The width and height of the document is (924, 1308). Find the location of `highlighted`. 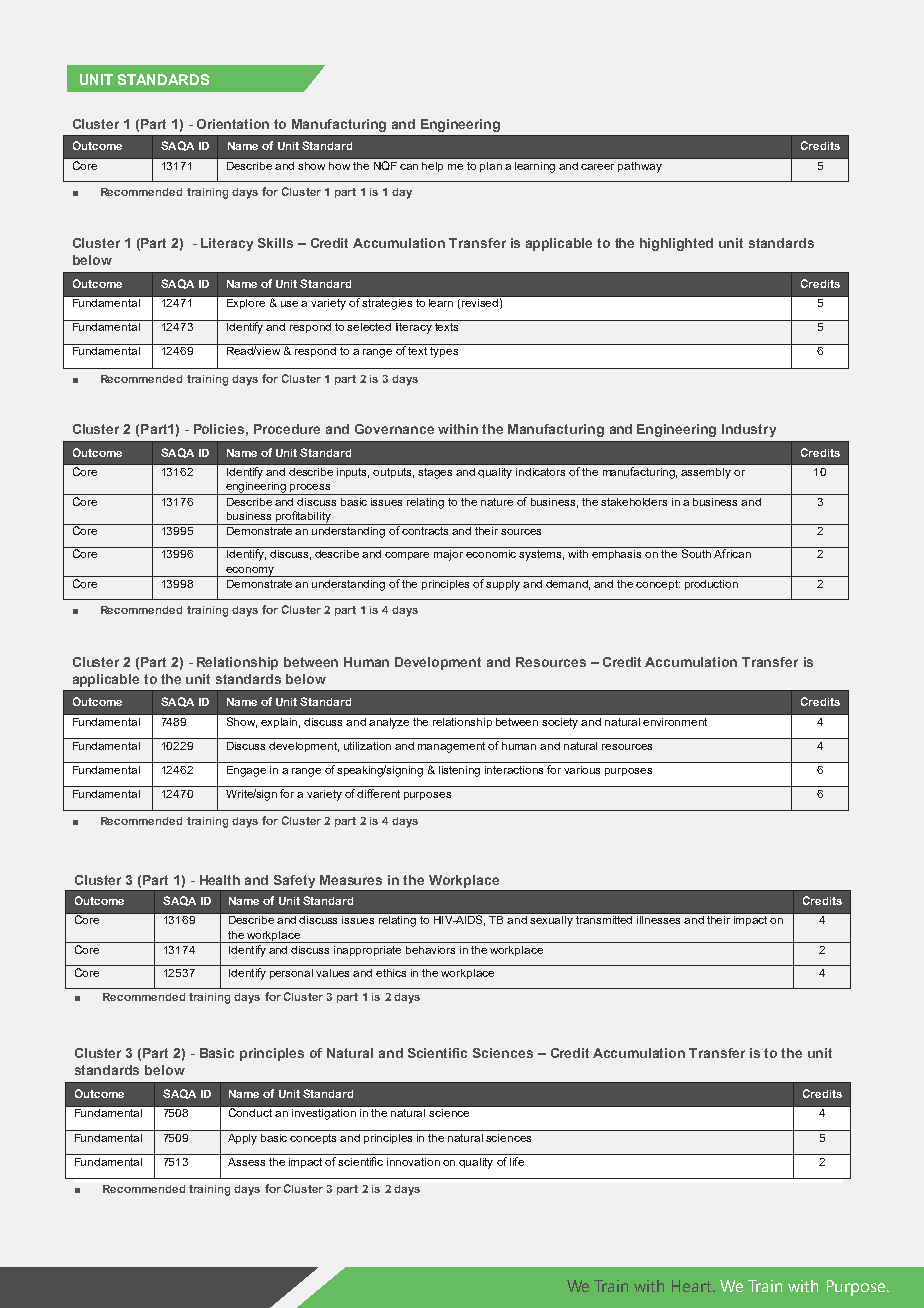

highlighted is located at coordinates (676, 244).
